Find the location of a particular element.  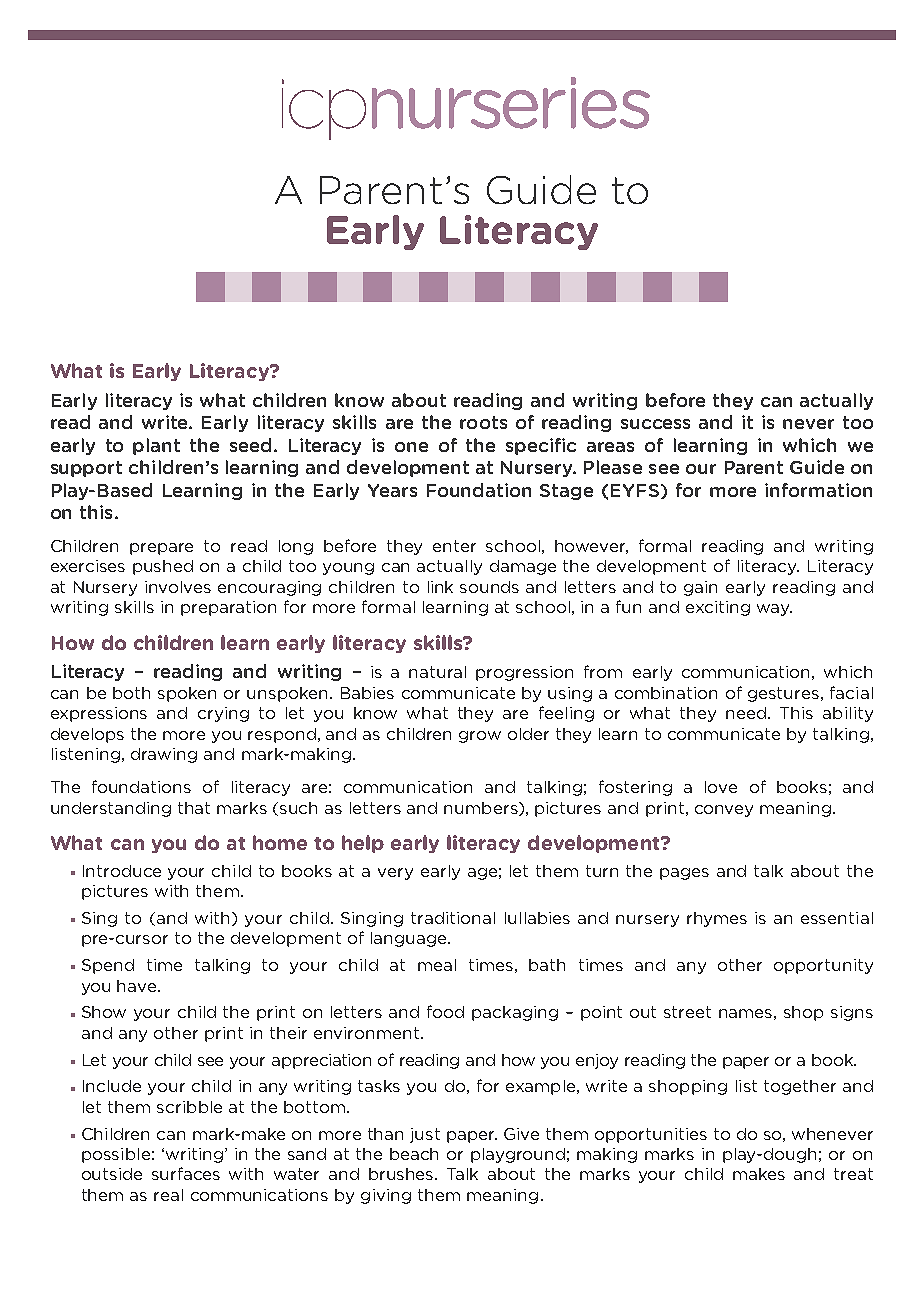

preparation is located at coordinates (228, 608).
